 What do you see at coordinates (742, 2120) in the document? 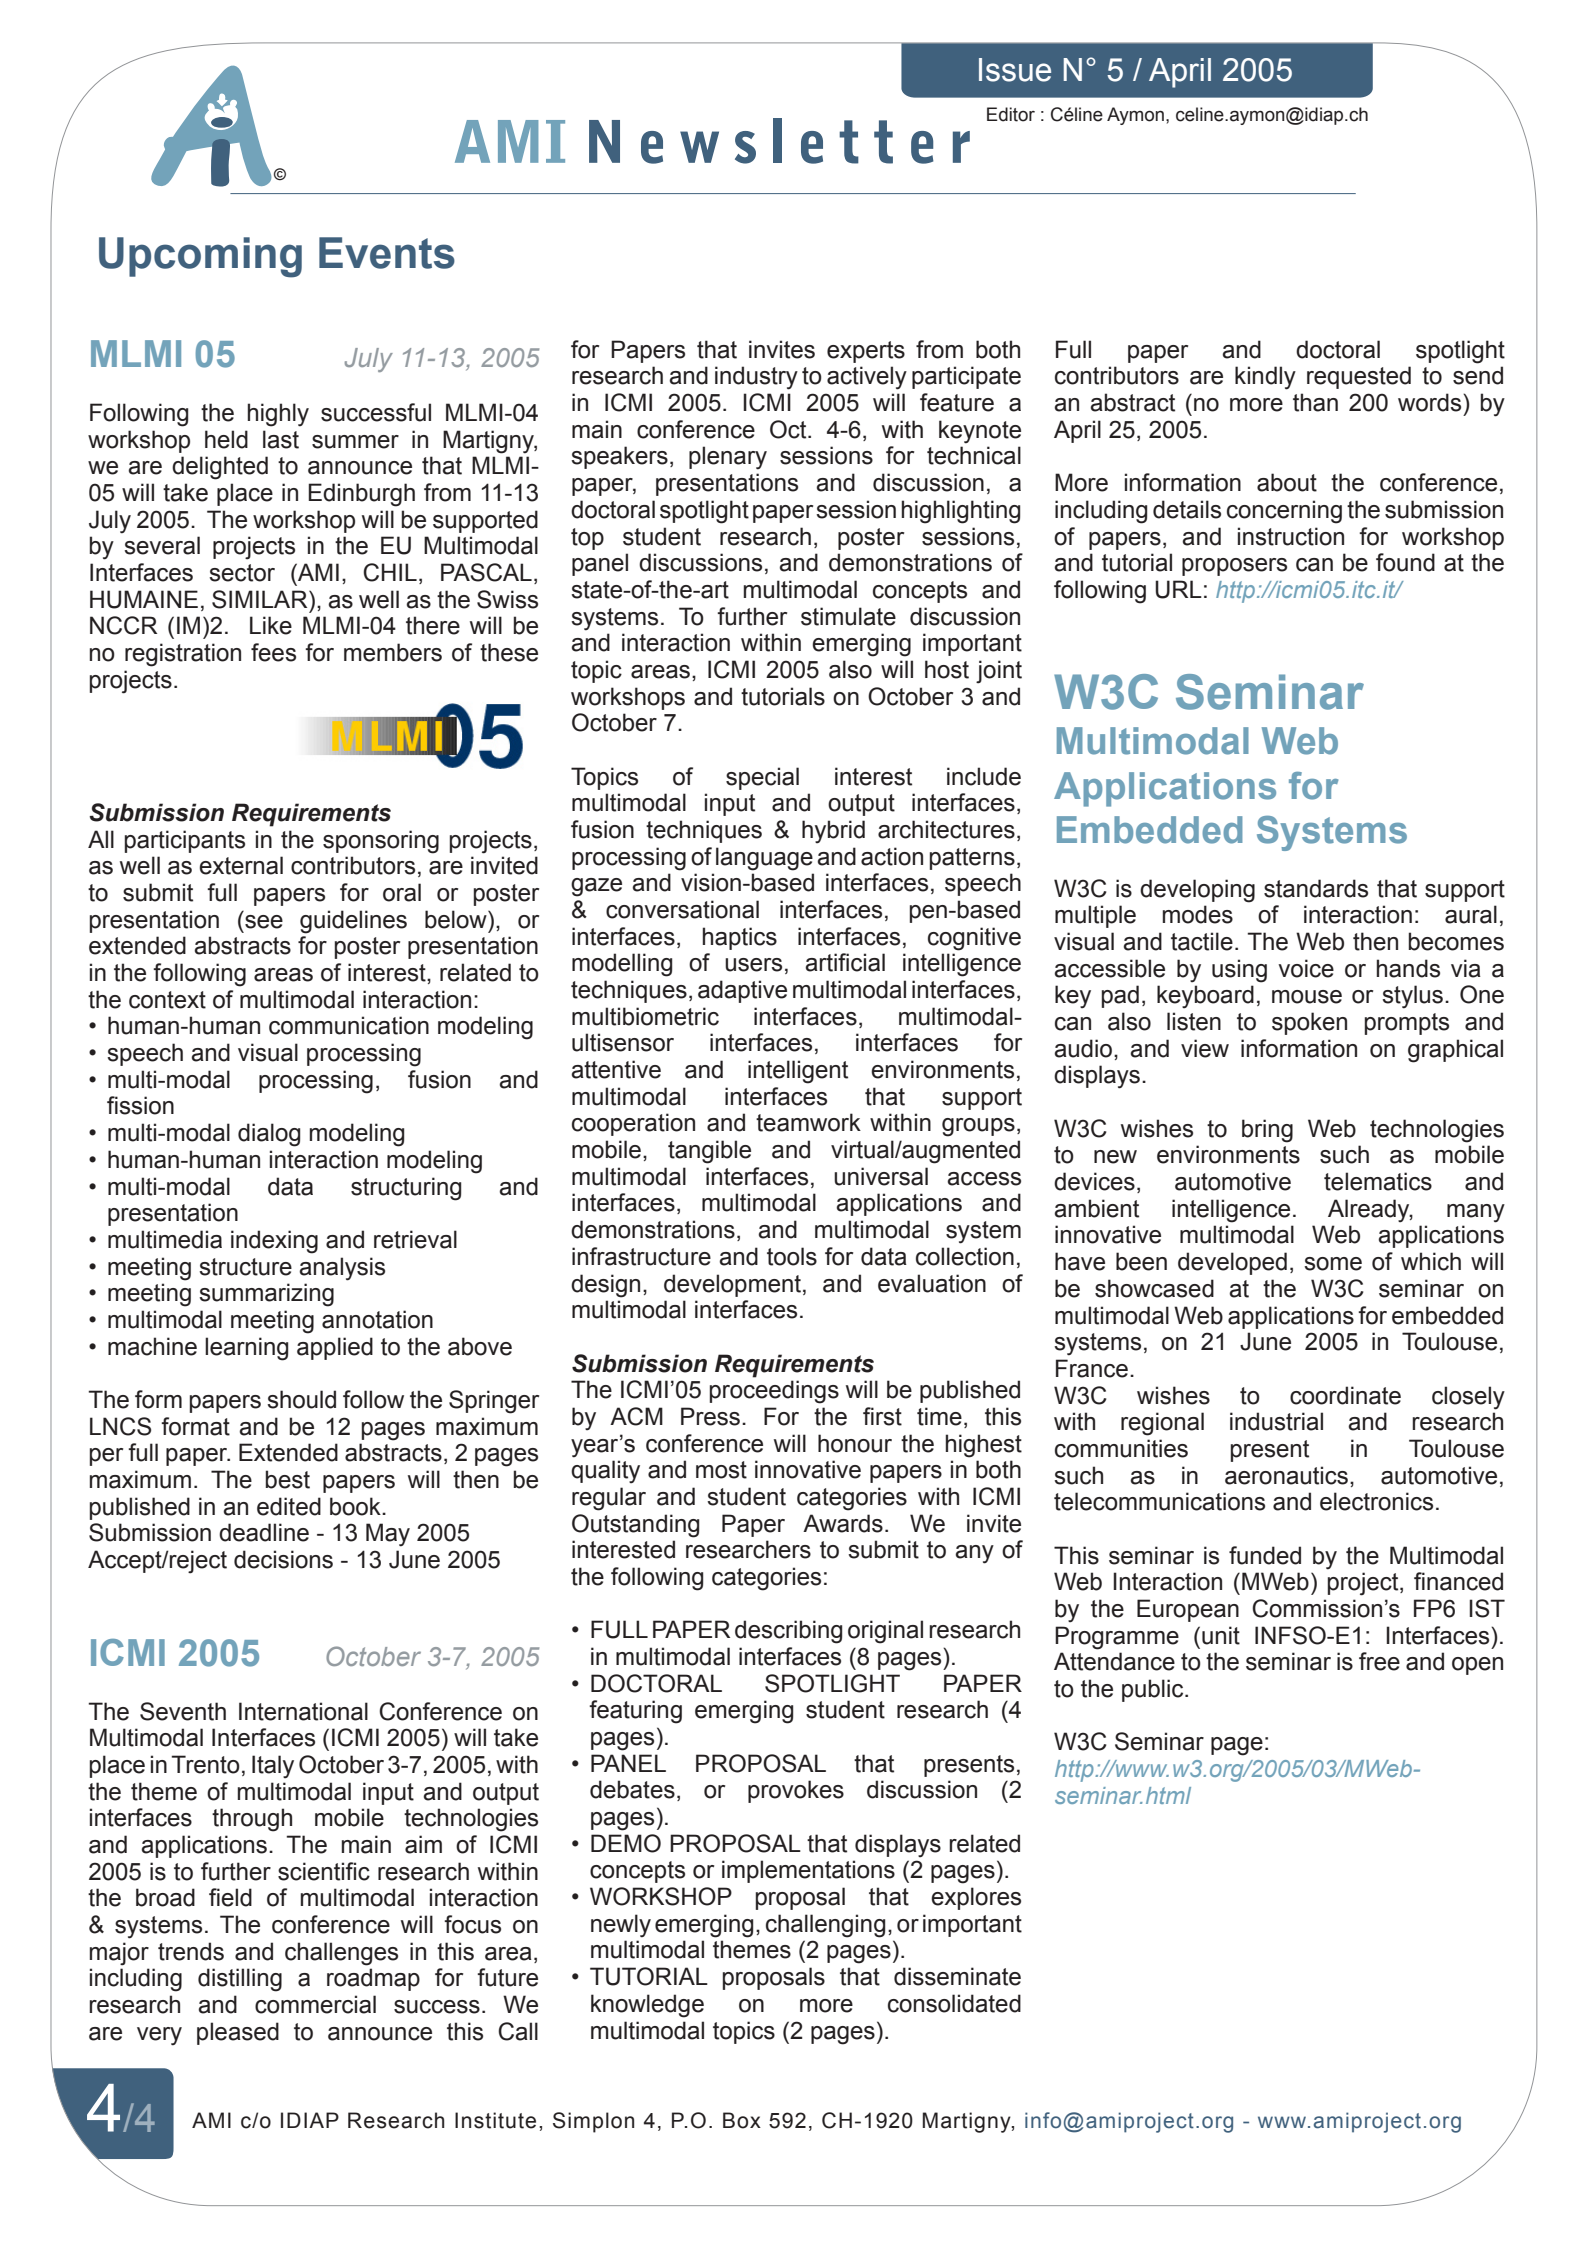
I see `Box` at bounding box center [742, 2120].
